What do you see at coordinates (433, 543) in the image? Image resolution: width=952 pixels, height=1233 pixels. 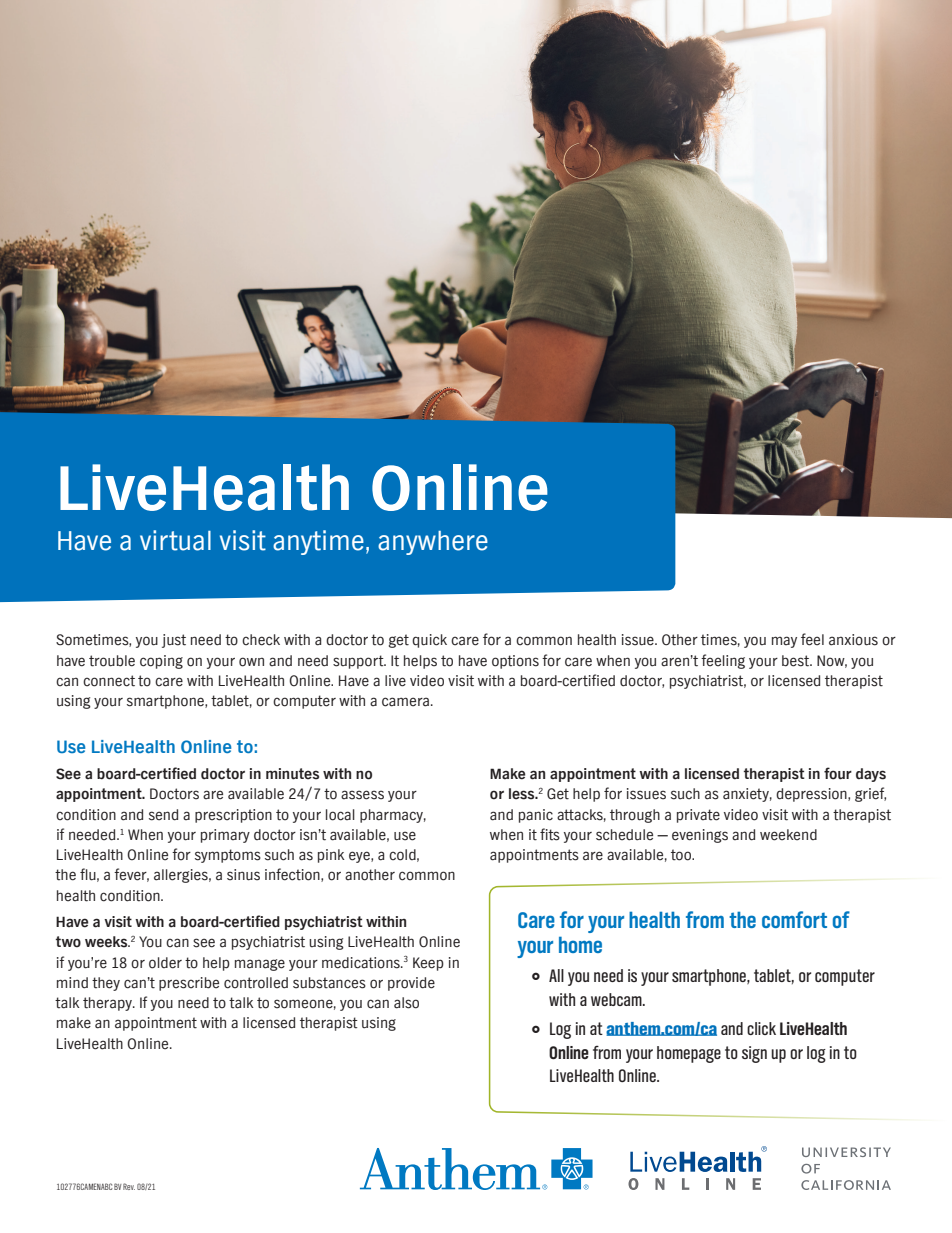 I see `anywhere` at bounding box center [433, 543].
